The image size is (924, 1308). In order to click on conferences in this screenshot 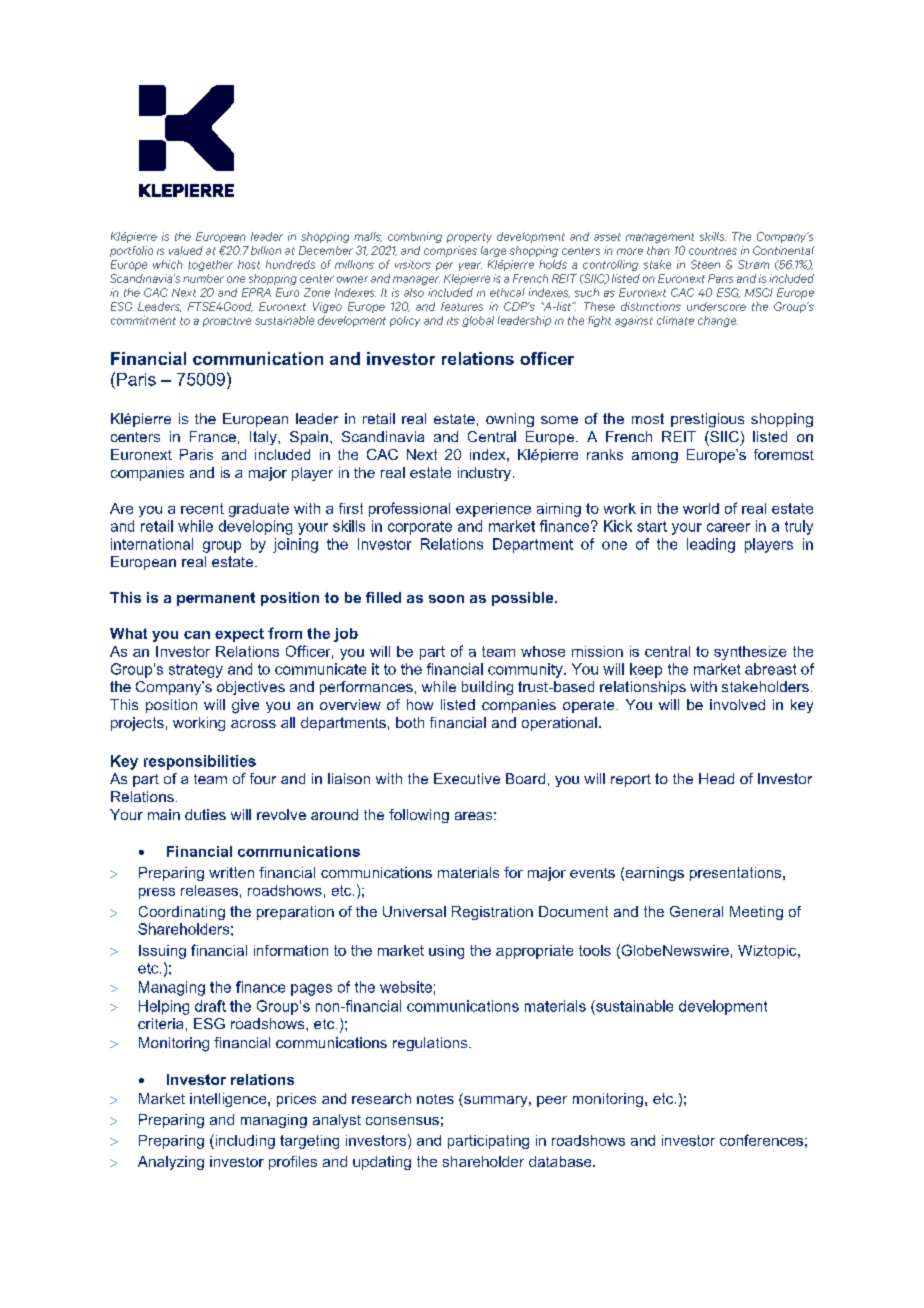, I will do `click(761, 1140)`.
